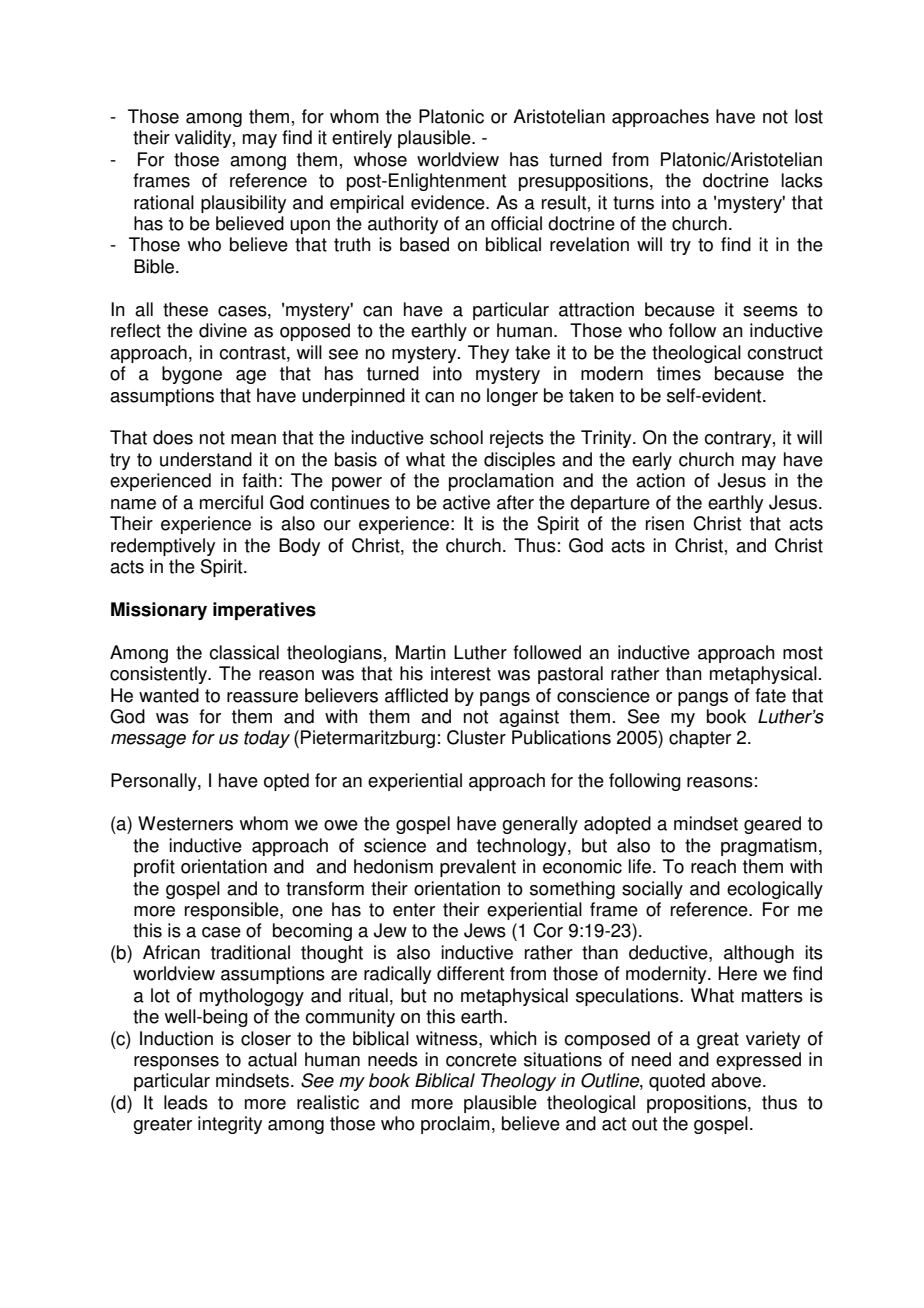 This document has height=1308, width=924. What do you see at coordinates (243, 204) in the document?
I see `plausibility` at bounding box center [243, 204].
